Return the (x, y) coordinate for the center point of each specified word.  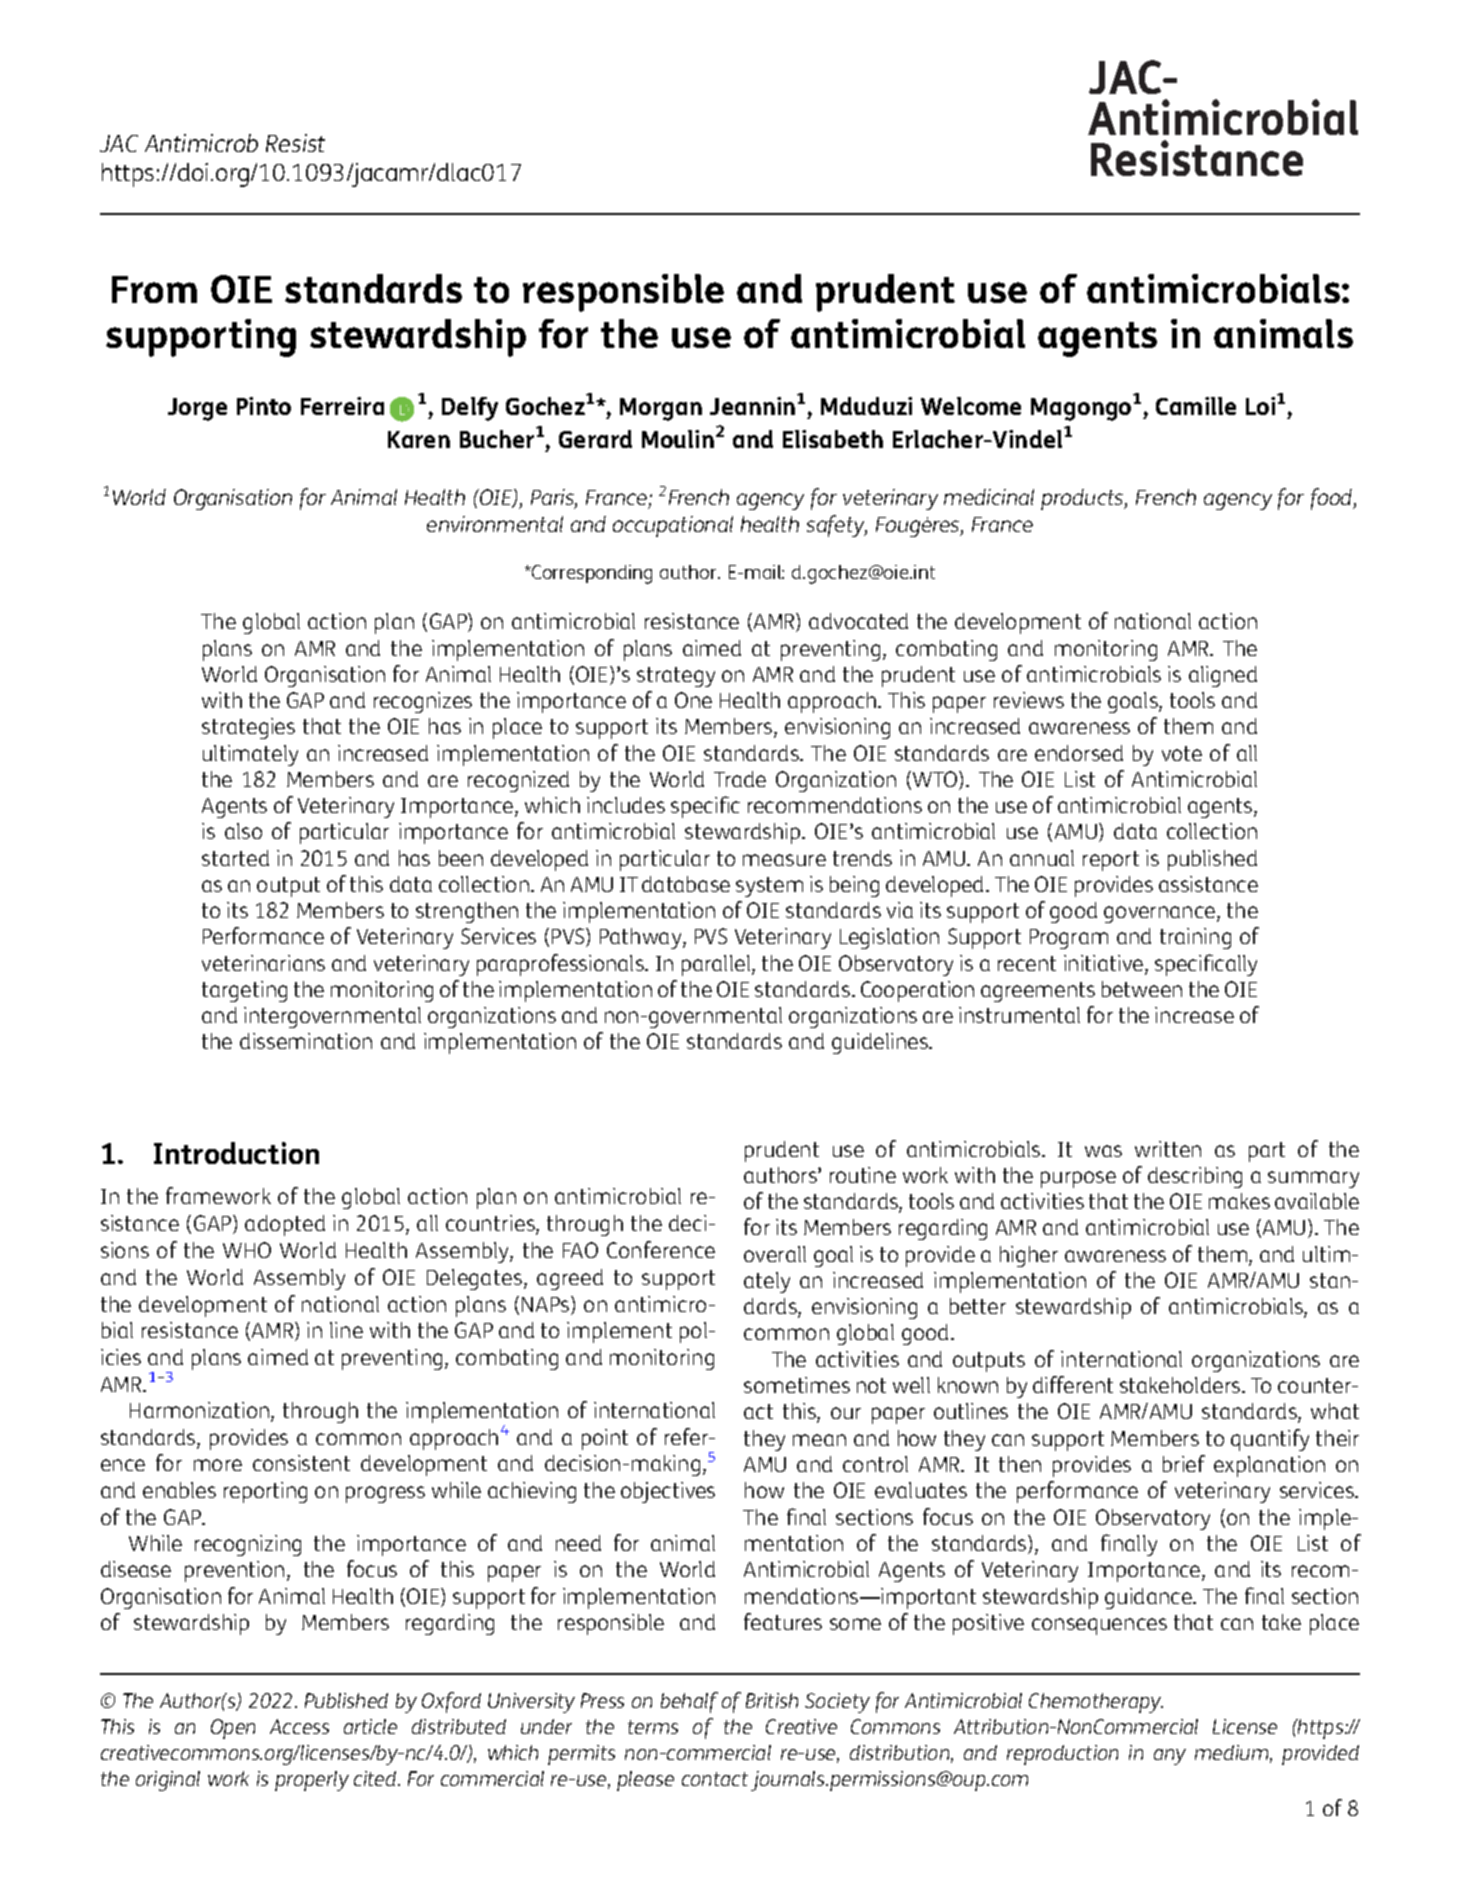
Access (299, 1726)
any (1170, 1757)
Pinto (264, 406)
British (772, 1700)
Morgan (661, 409)
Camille (1196, 406)
